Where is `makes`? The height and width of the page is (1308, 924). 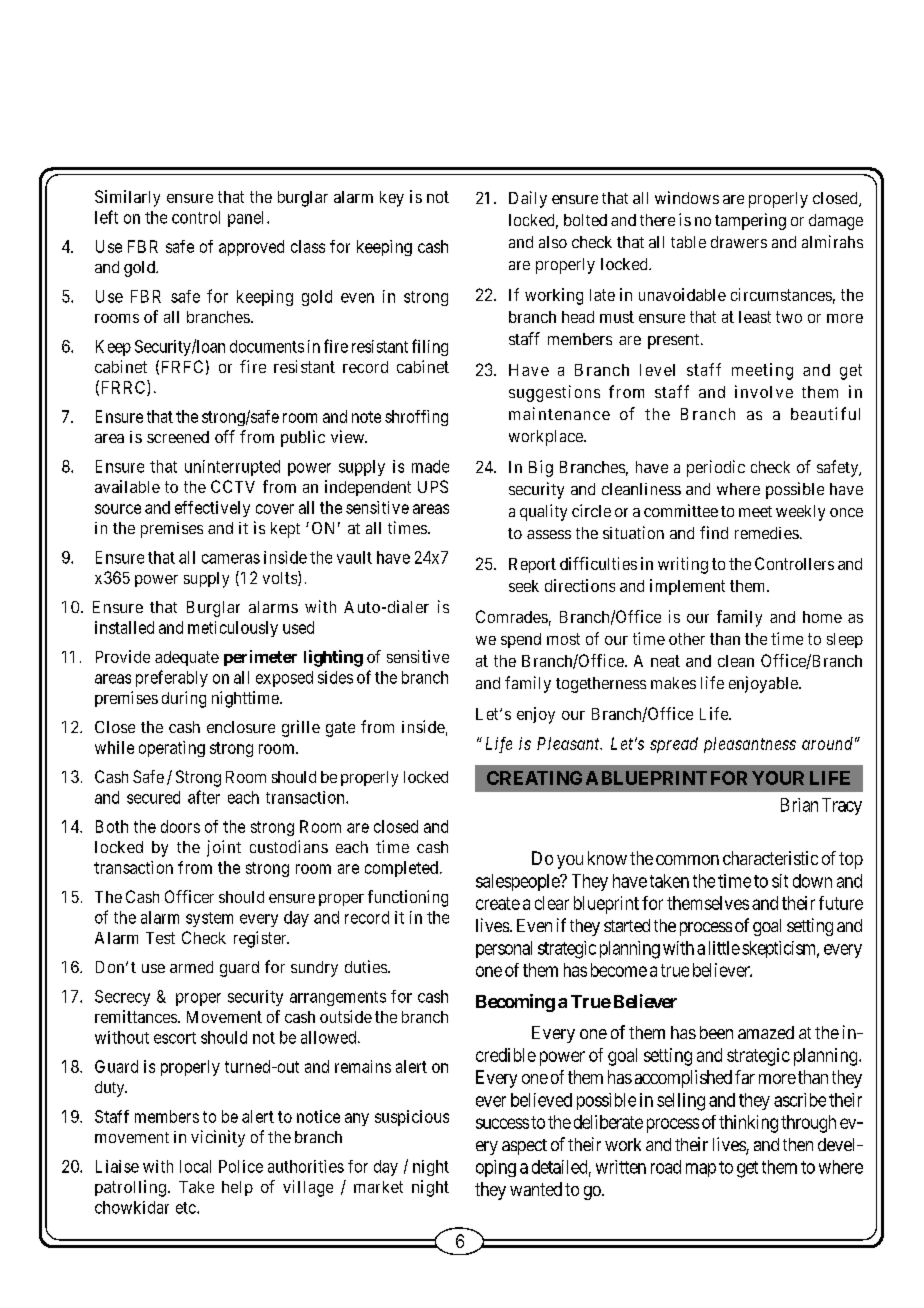
makes is located at coordinates (673, 683).
